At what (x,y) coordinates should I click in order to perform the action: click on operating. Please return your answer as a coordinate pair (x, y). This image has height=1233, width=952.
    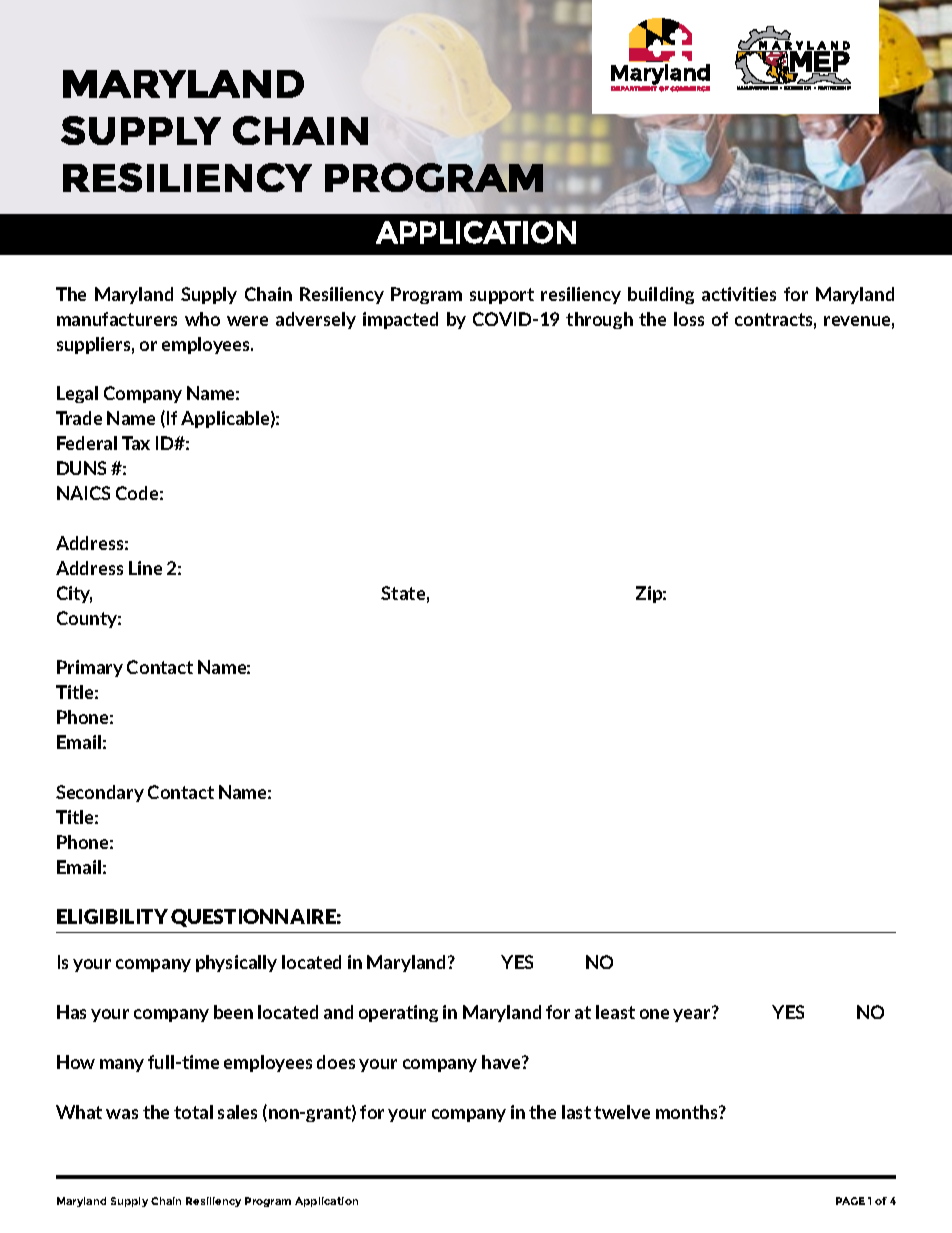
    Looking at the image, I should click on (398, 1013).
